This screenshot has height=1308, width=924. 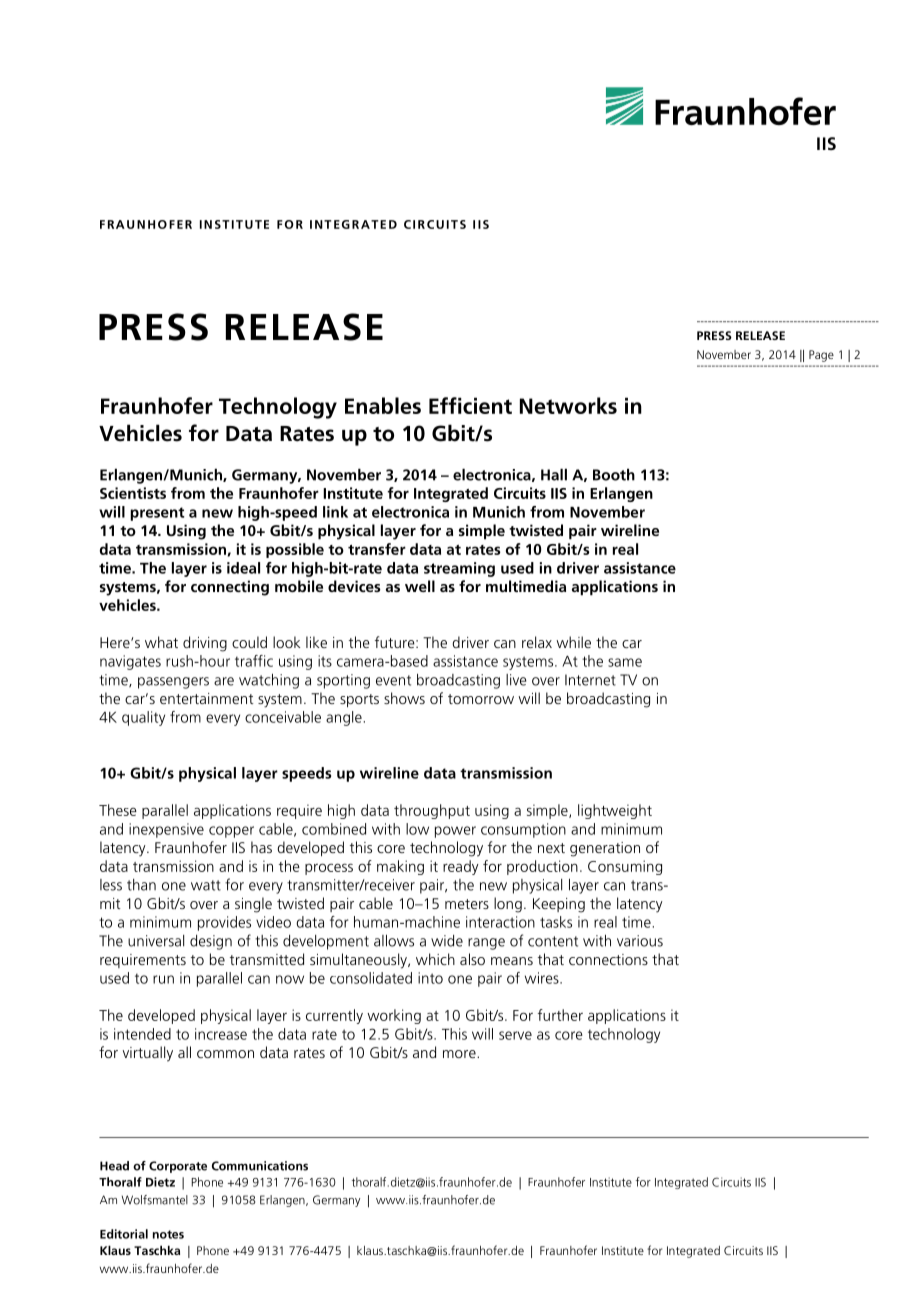 What do you see at coordinates (207, 698) in the screenshot?
I see `entertainment` at bounding box center [207, 698].
